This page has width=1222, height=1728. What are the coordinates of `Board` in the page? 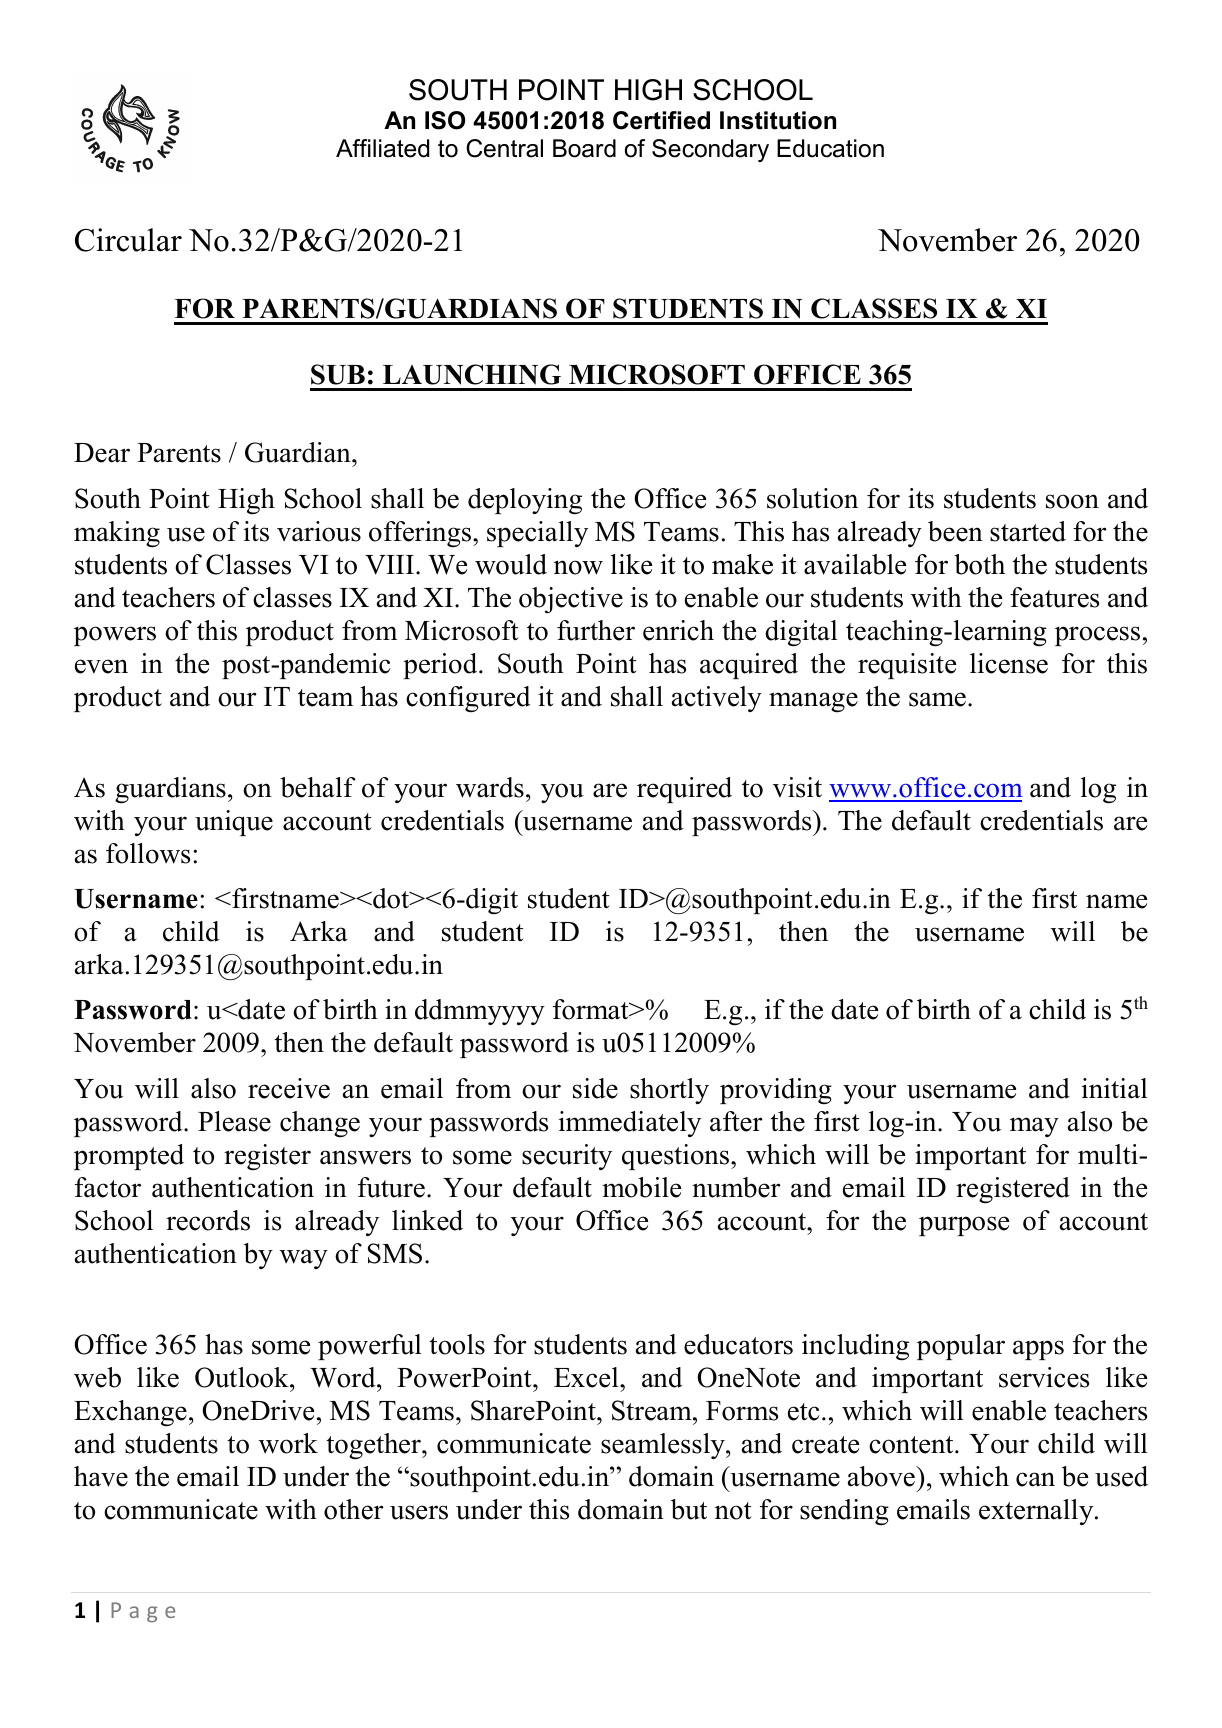 It's located at (584, 148).
